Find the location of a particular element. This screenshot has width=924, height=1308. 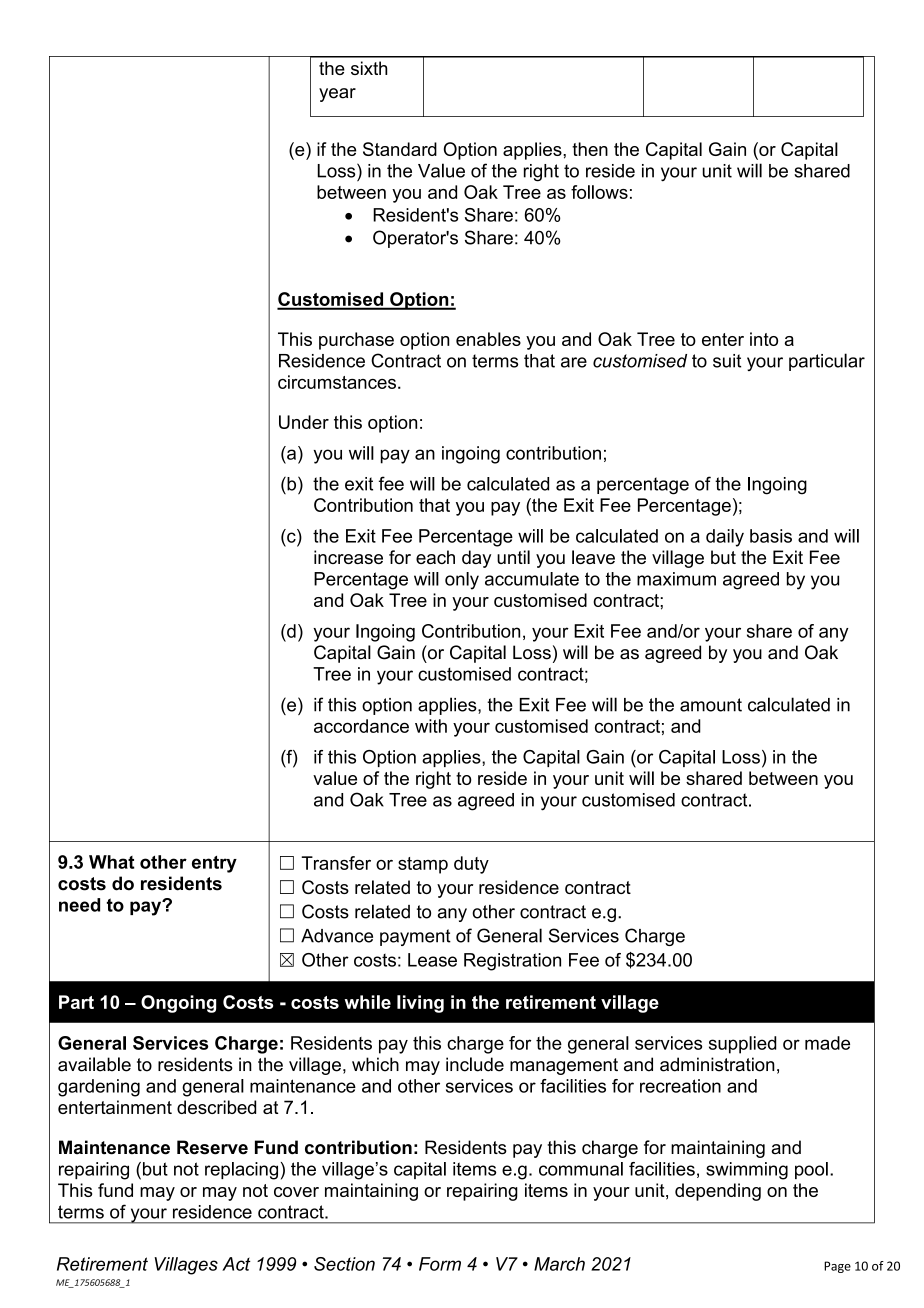

supplied is located at coordinates (743, 1045).
